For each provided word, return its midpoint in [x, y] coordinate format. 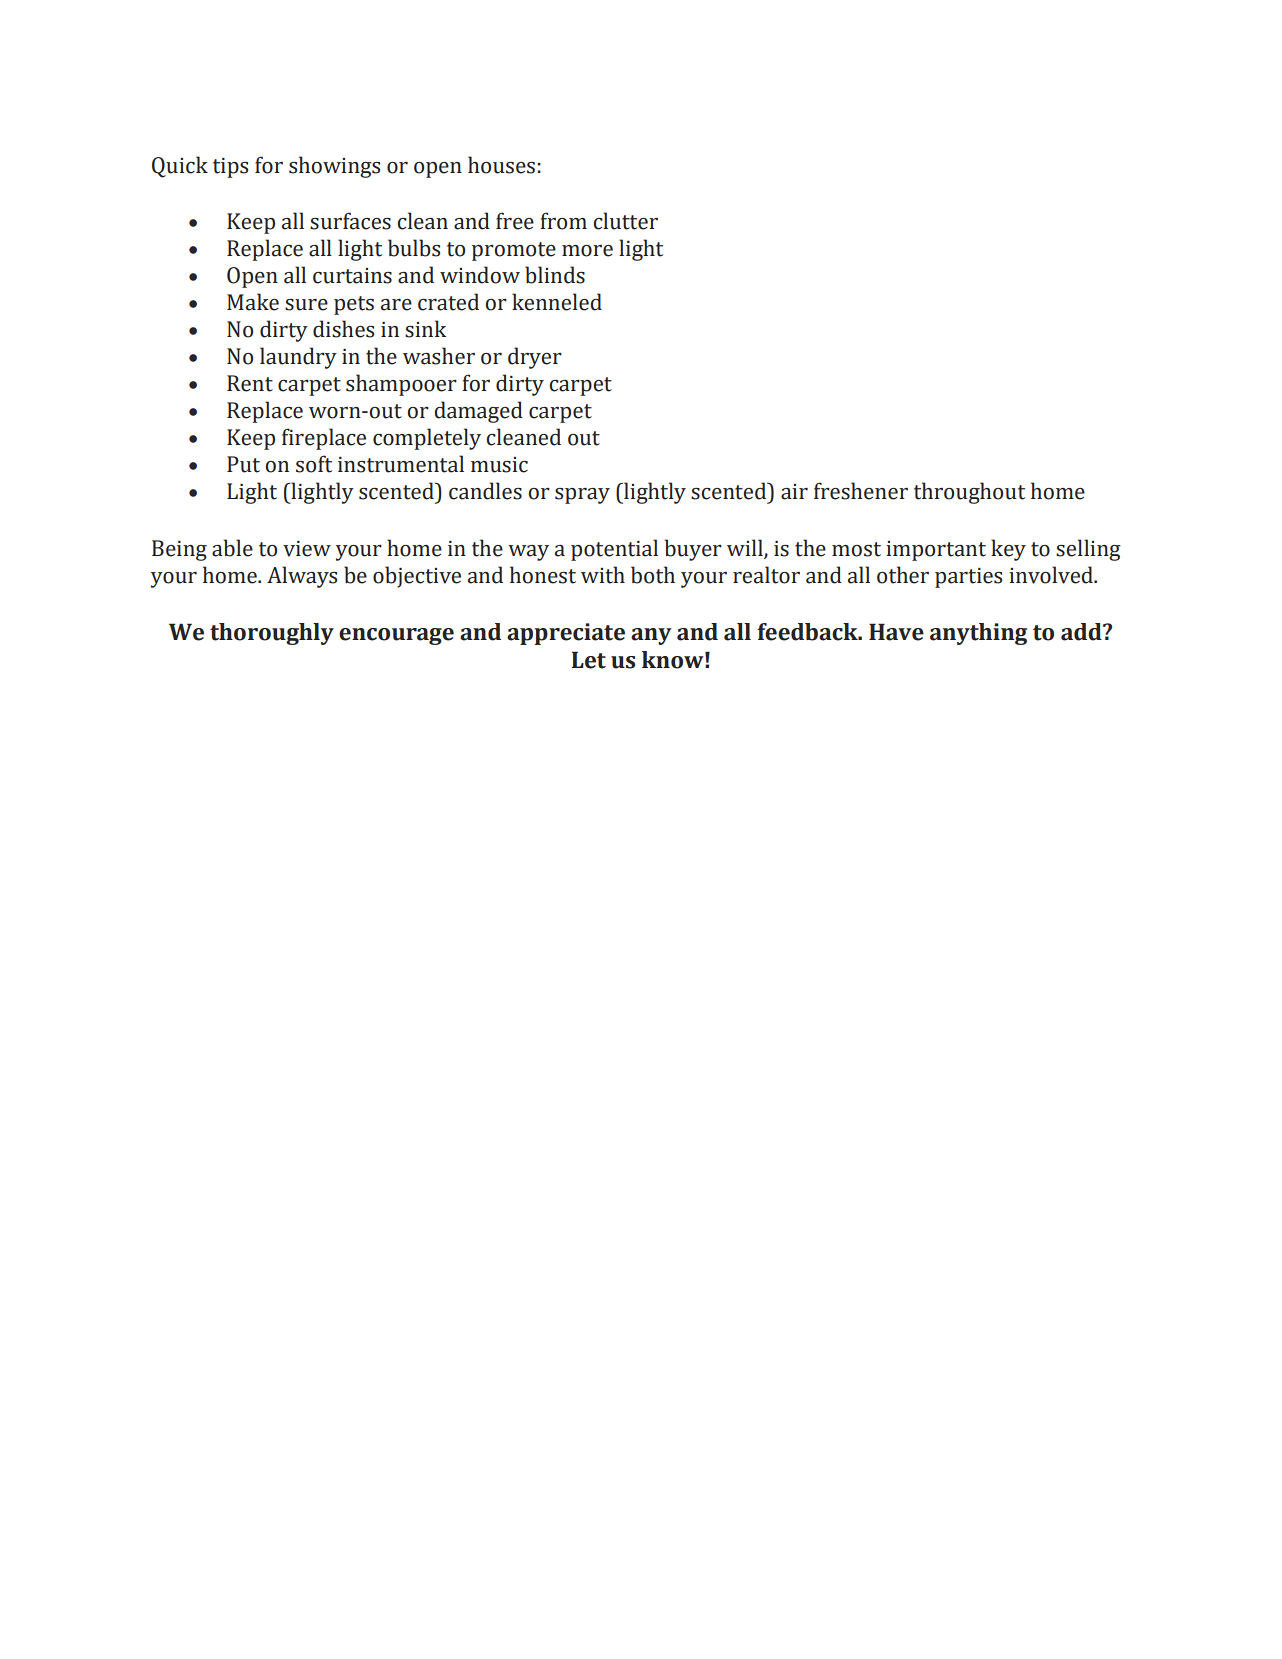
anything [978, 634]
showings [334, 167]
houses [501, 165]
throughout [969, 493]
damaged [478, 412]
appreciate [566, 634]
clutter [625, 221]
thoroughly [272, 634]
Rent [250, 383]
